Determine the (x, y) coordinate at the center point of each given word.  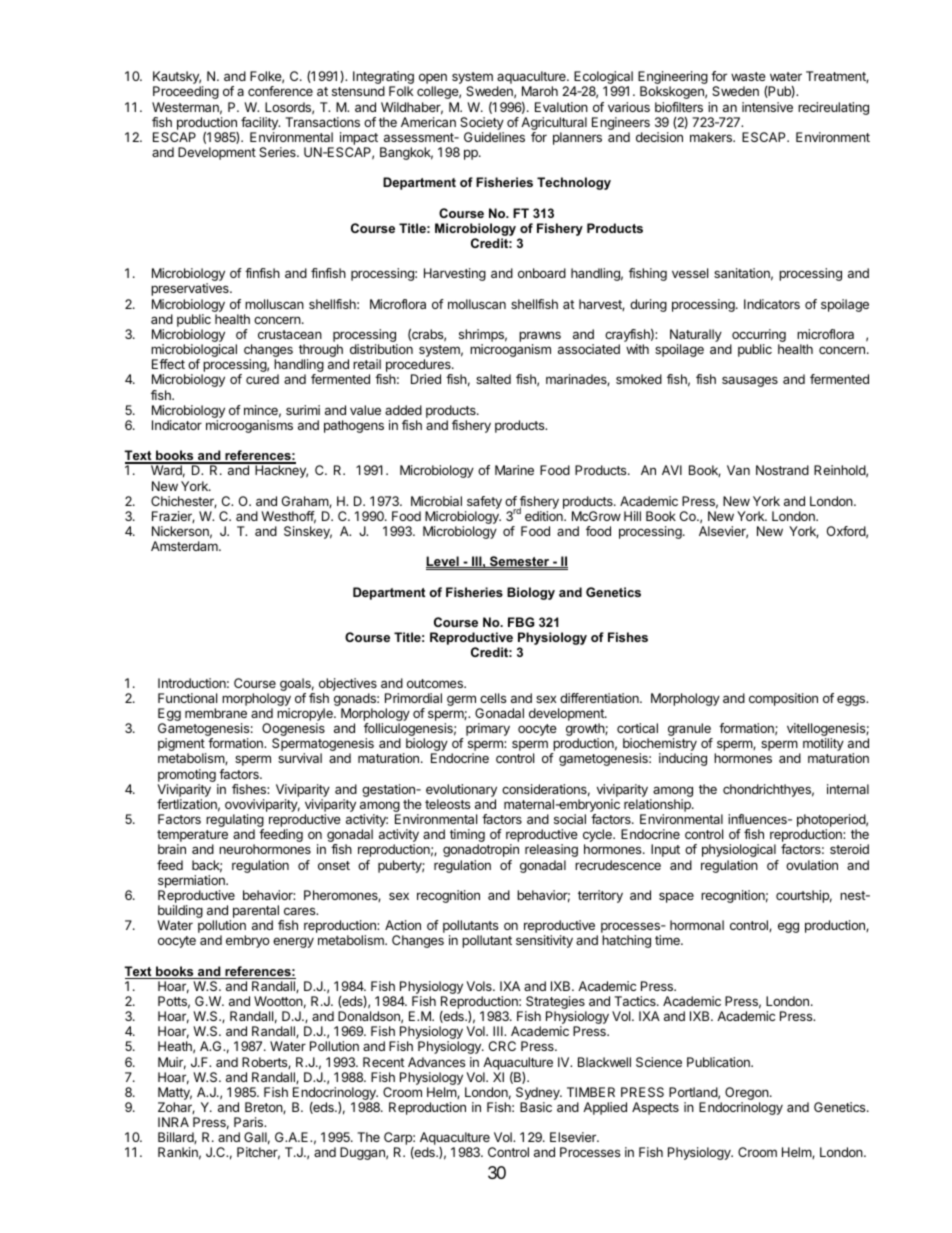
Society (482, 123)
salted (493, 379)
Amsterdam (185, 546)
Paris (249, 1122)
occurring (758, 337)
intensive (767, 107)
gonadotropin (481, 850)
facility (260, 123)
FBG (521, 622)
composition (783, 699)
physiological (739, 850)
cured (262, 379)
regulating (235, 822)
